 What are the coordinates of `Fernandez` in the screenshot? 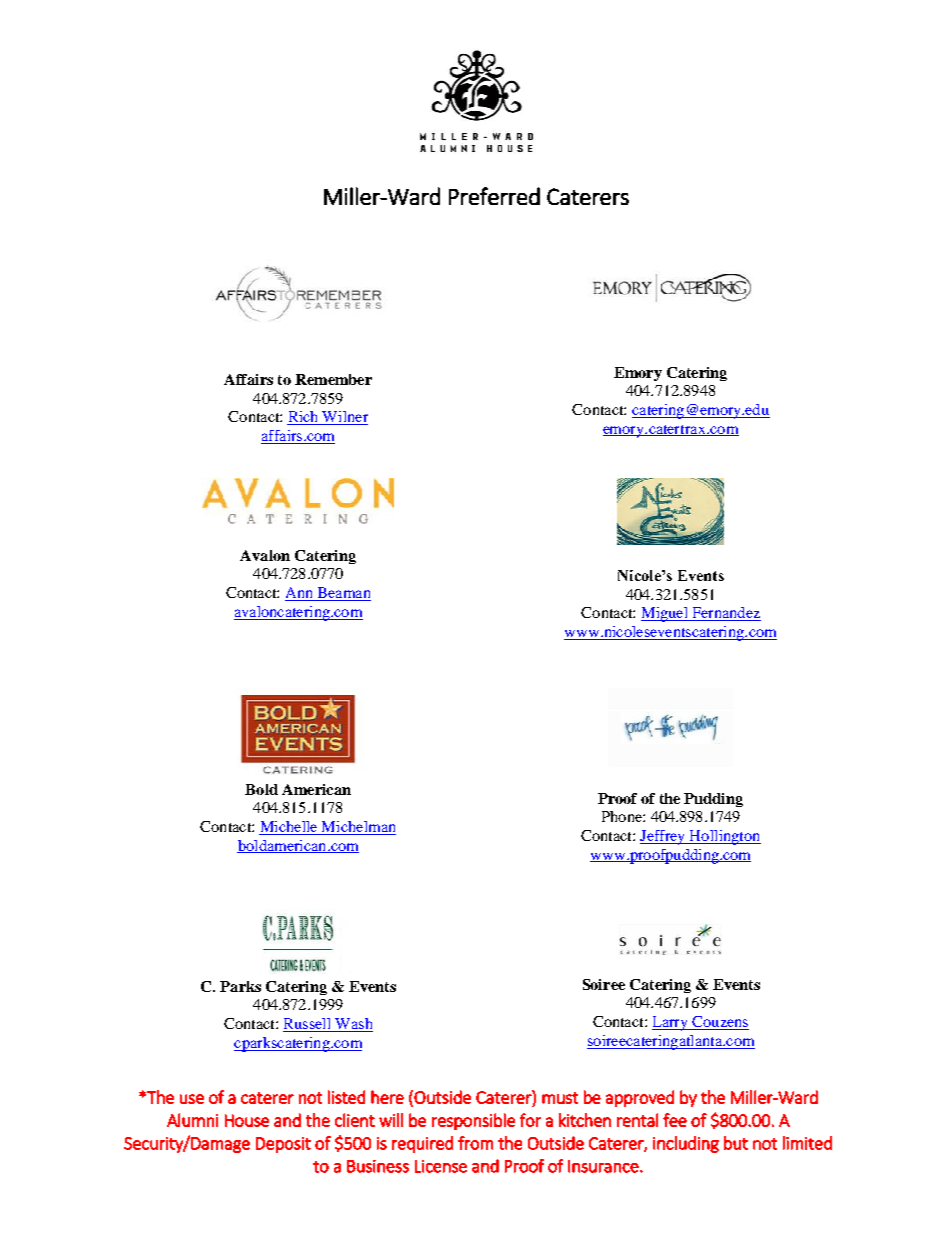 It's located at (725, 614).
